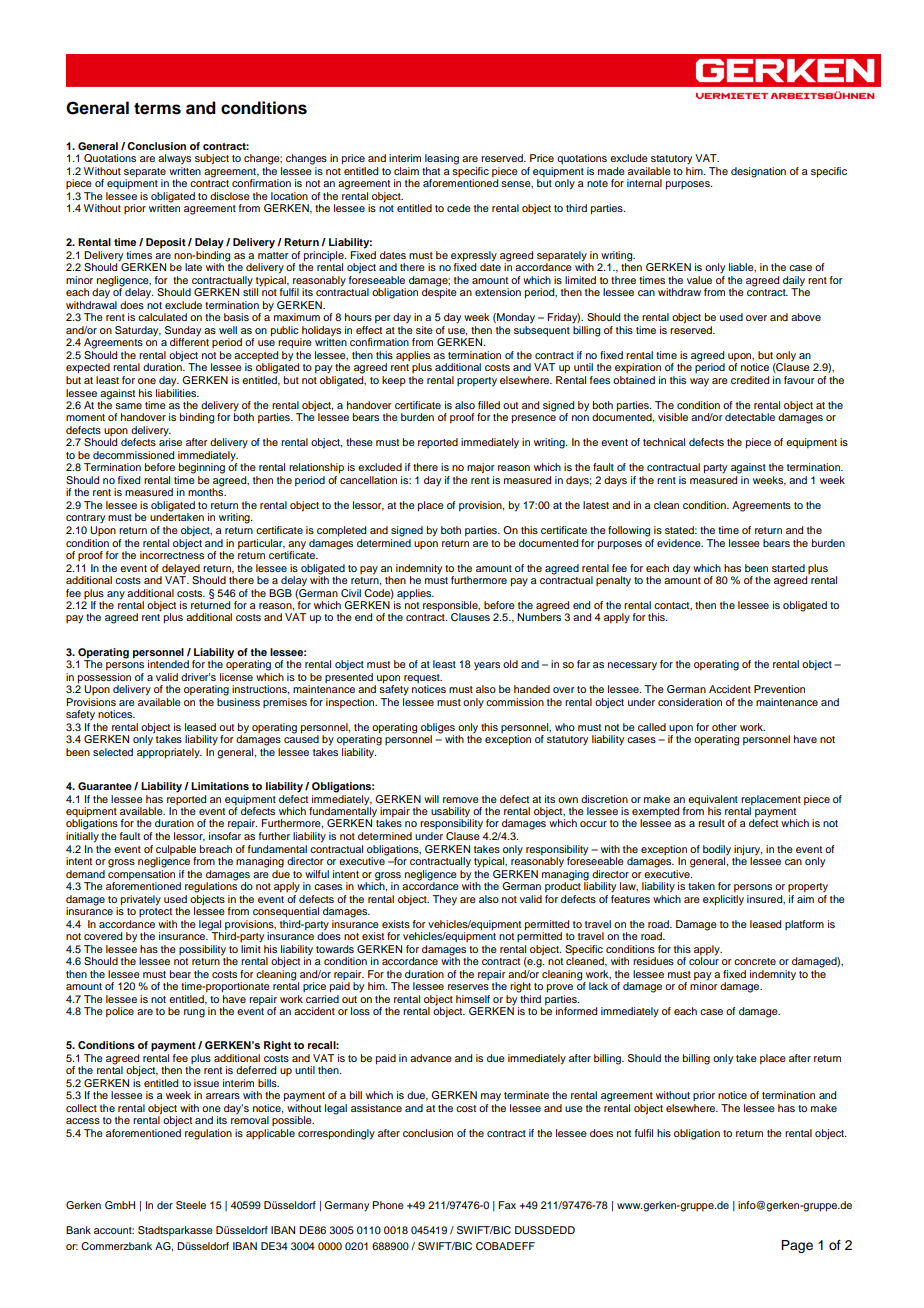 The height and width of the page is (1308, 924). I want to click on designation, so click(758, 172).
